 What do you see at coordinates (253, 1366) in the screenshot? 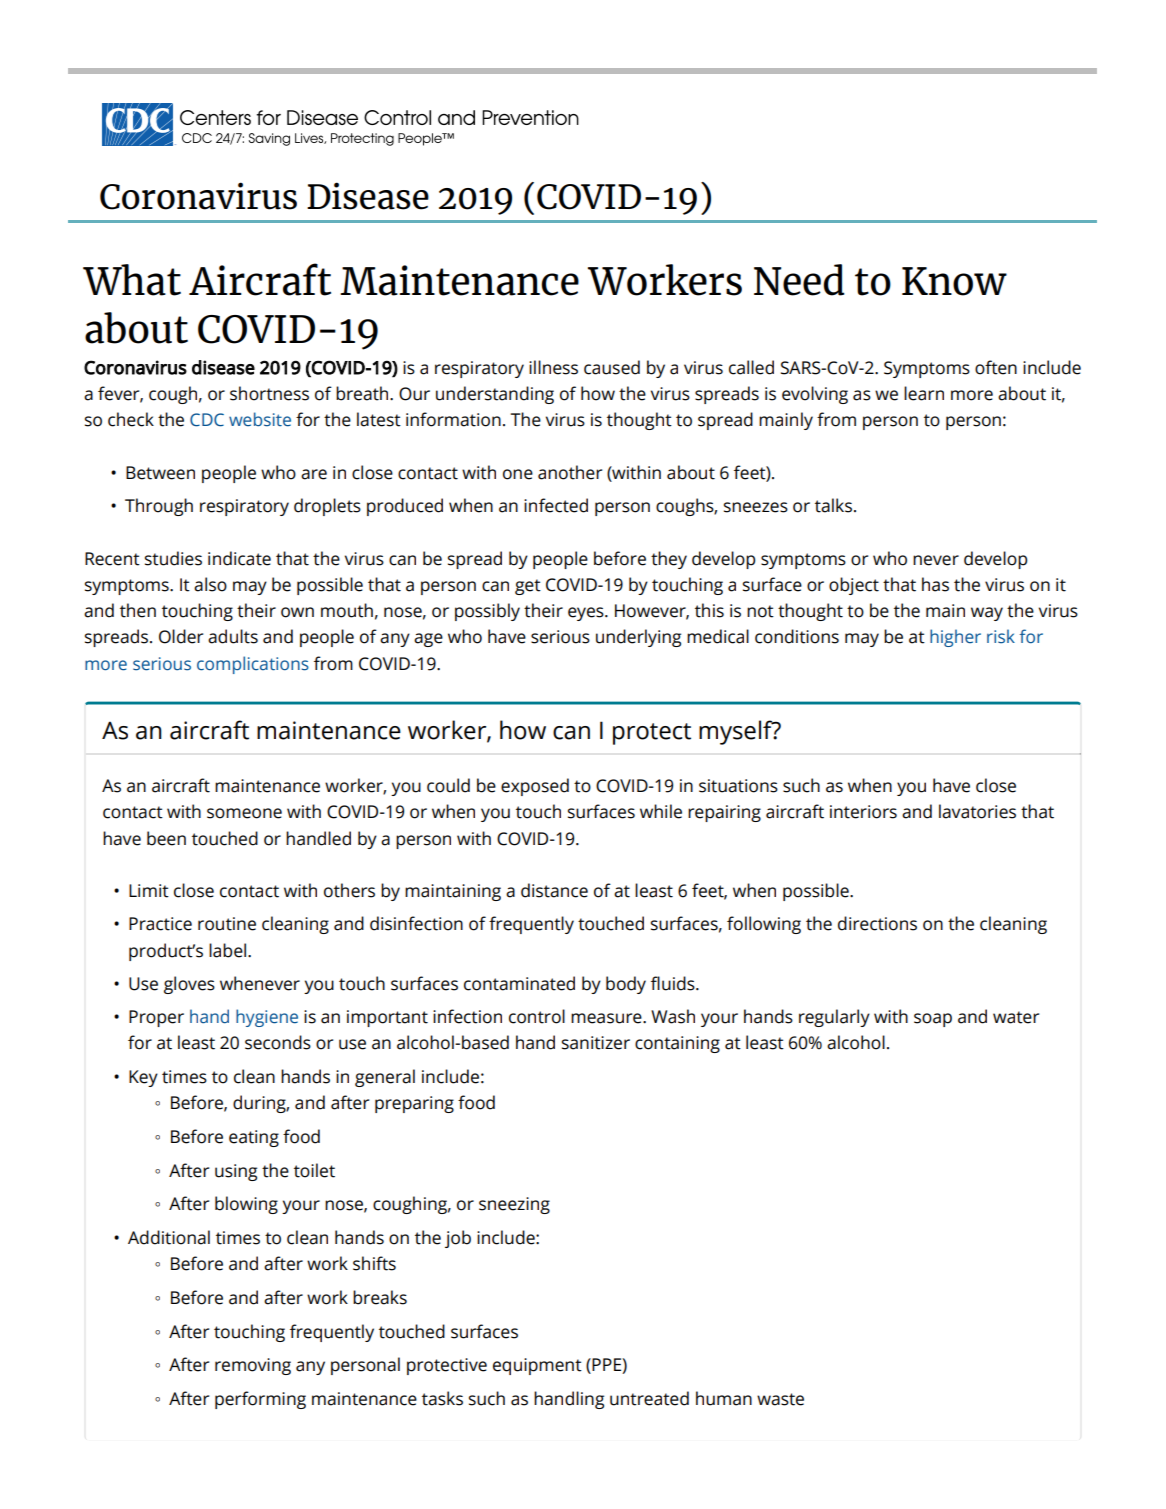
I see `removing` at bounding box center [253, 1366].
